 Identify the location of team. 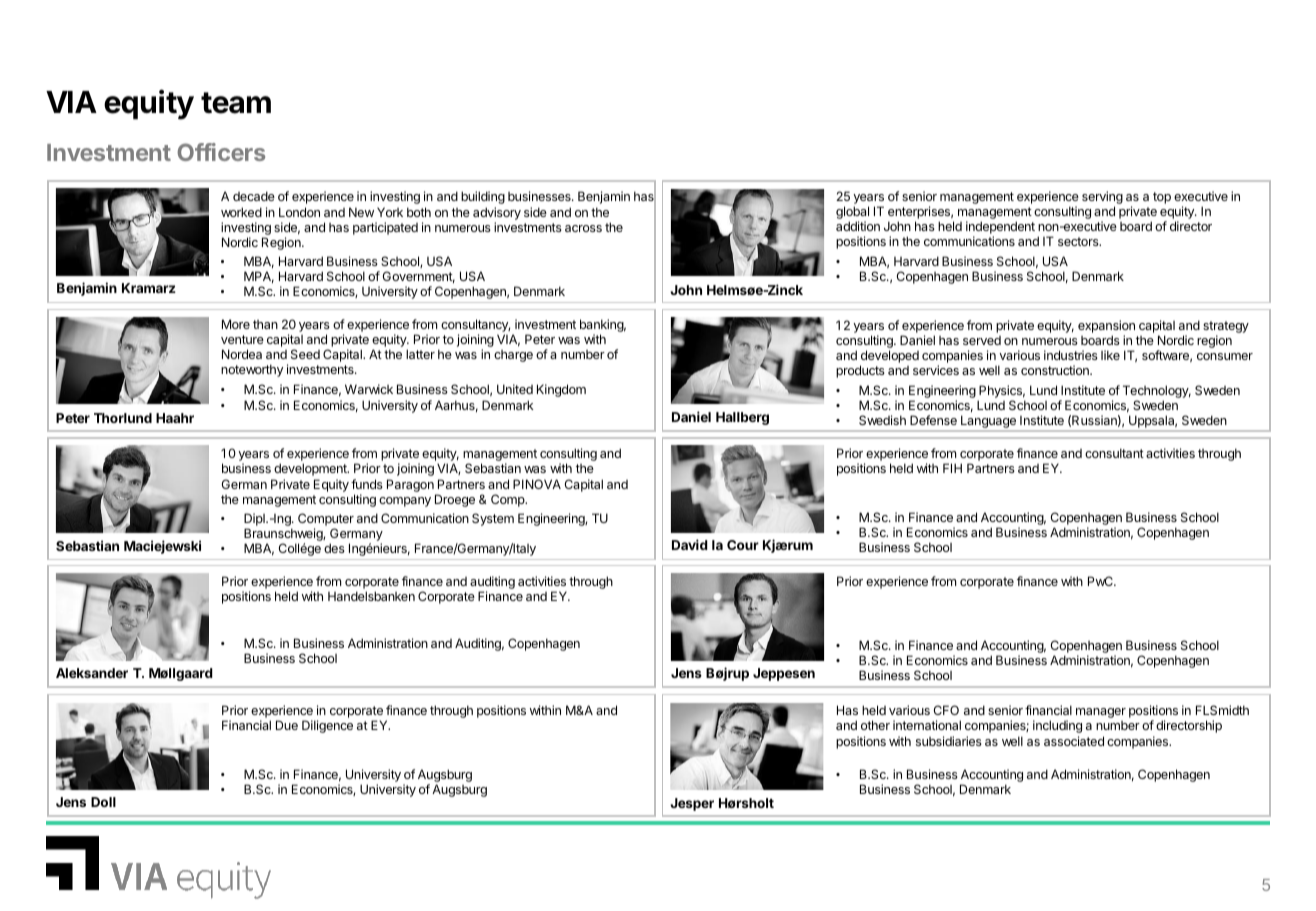
(236, 103).
